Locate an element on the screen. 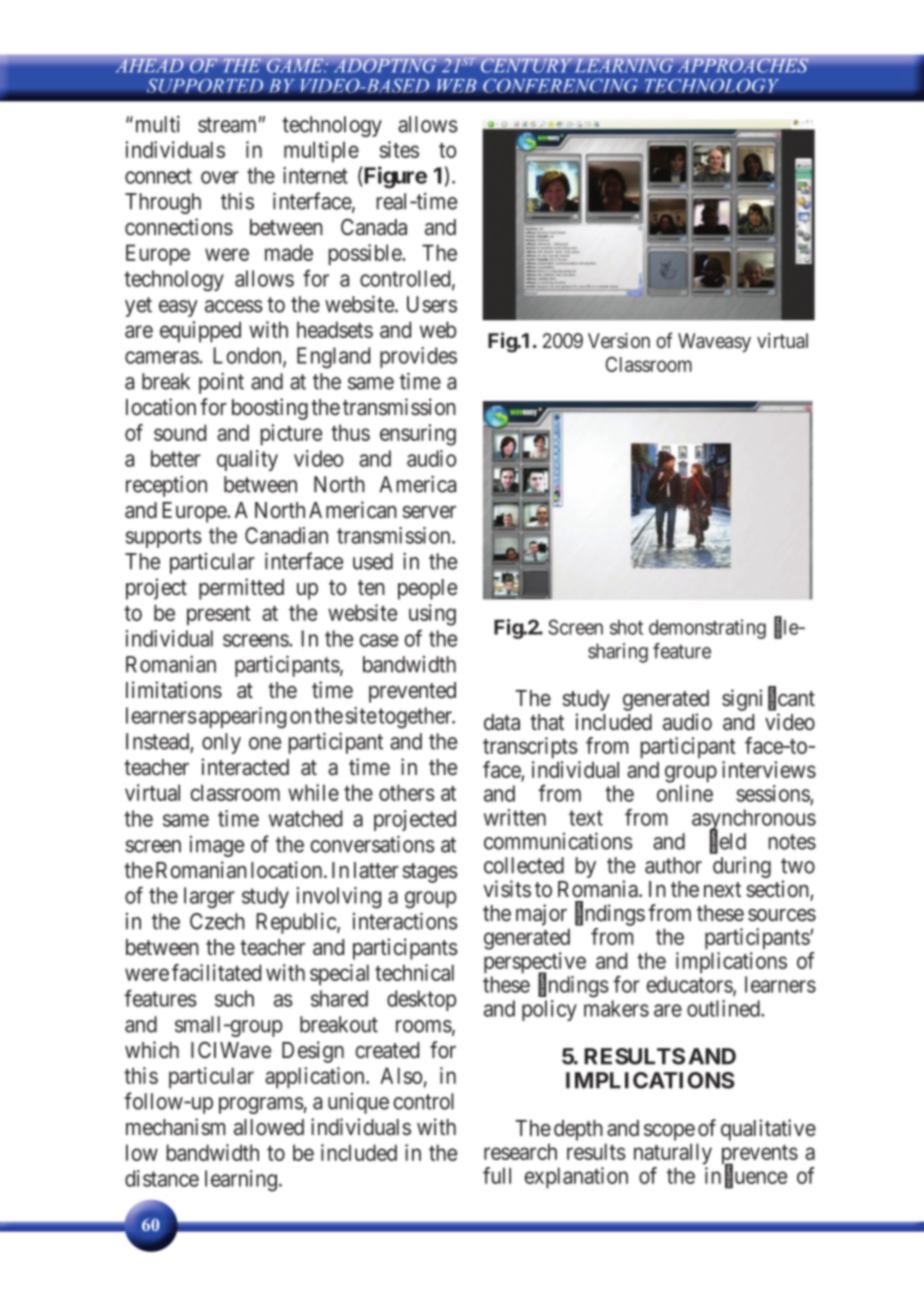  Version is located at coordinates (619, 340).
